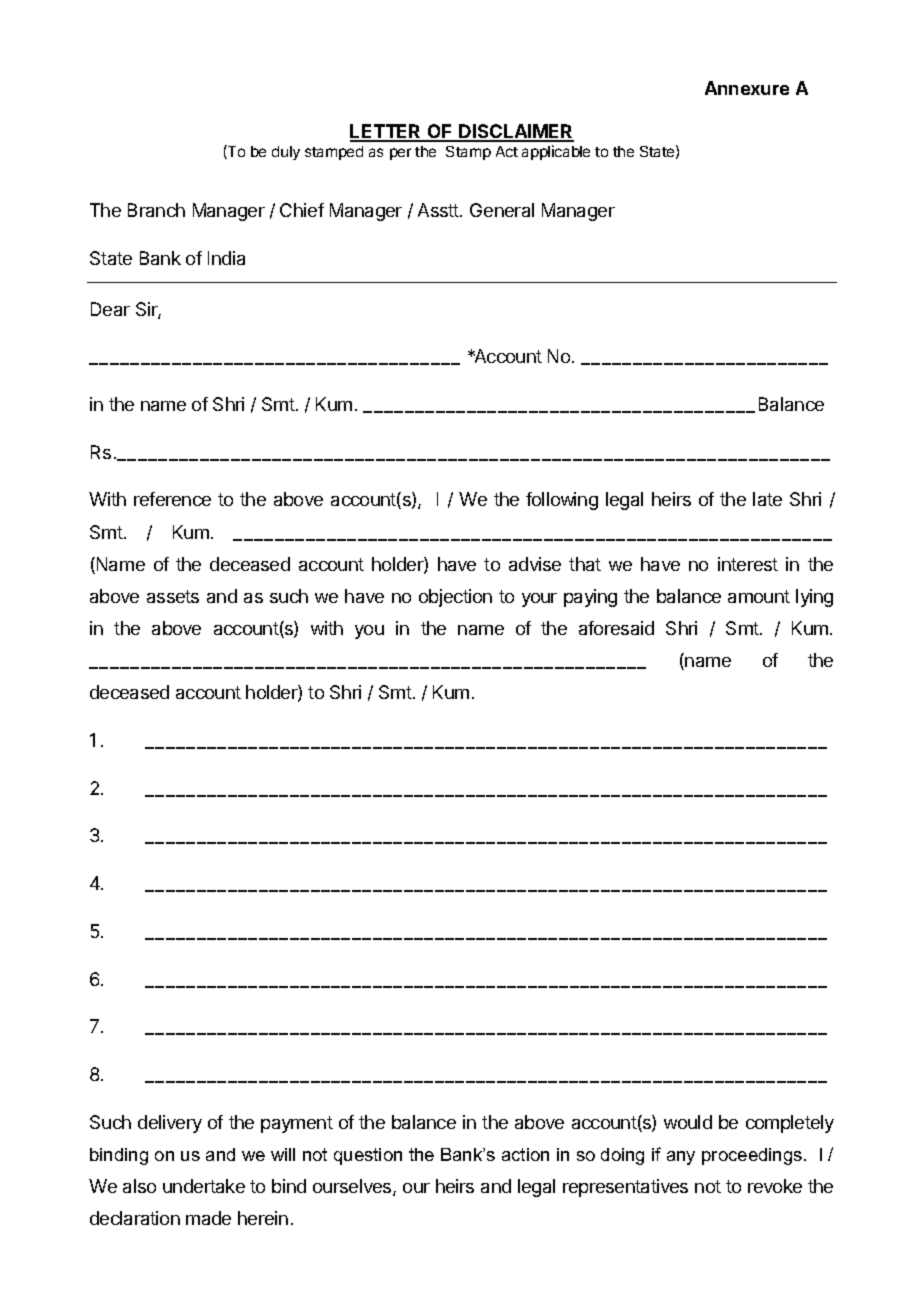 The height and width of the screenshot is (1308, 924). What do you see at coordinates (556, 152) in the screenshot?
I see `applicable` at bounding box center [556, 152].
